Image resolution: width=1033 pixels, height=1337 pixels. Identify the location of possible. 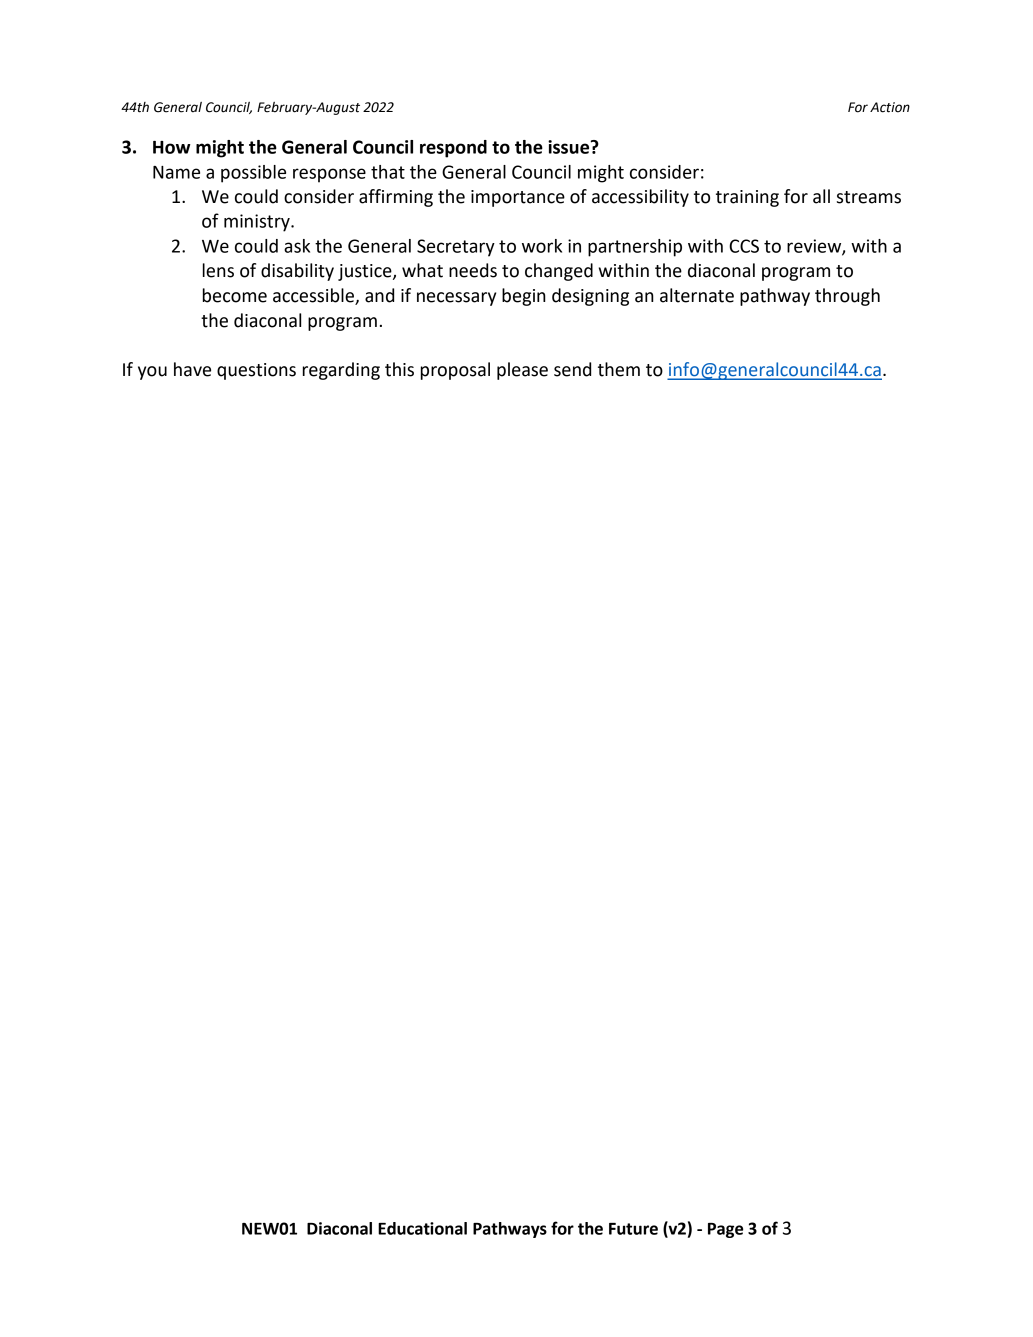
(253, 174).
